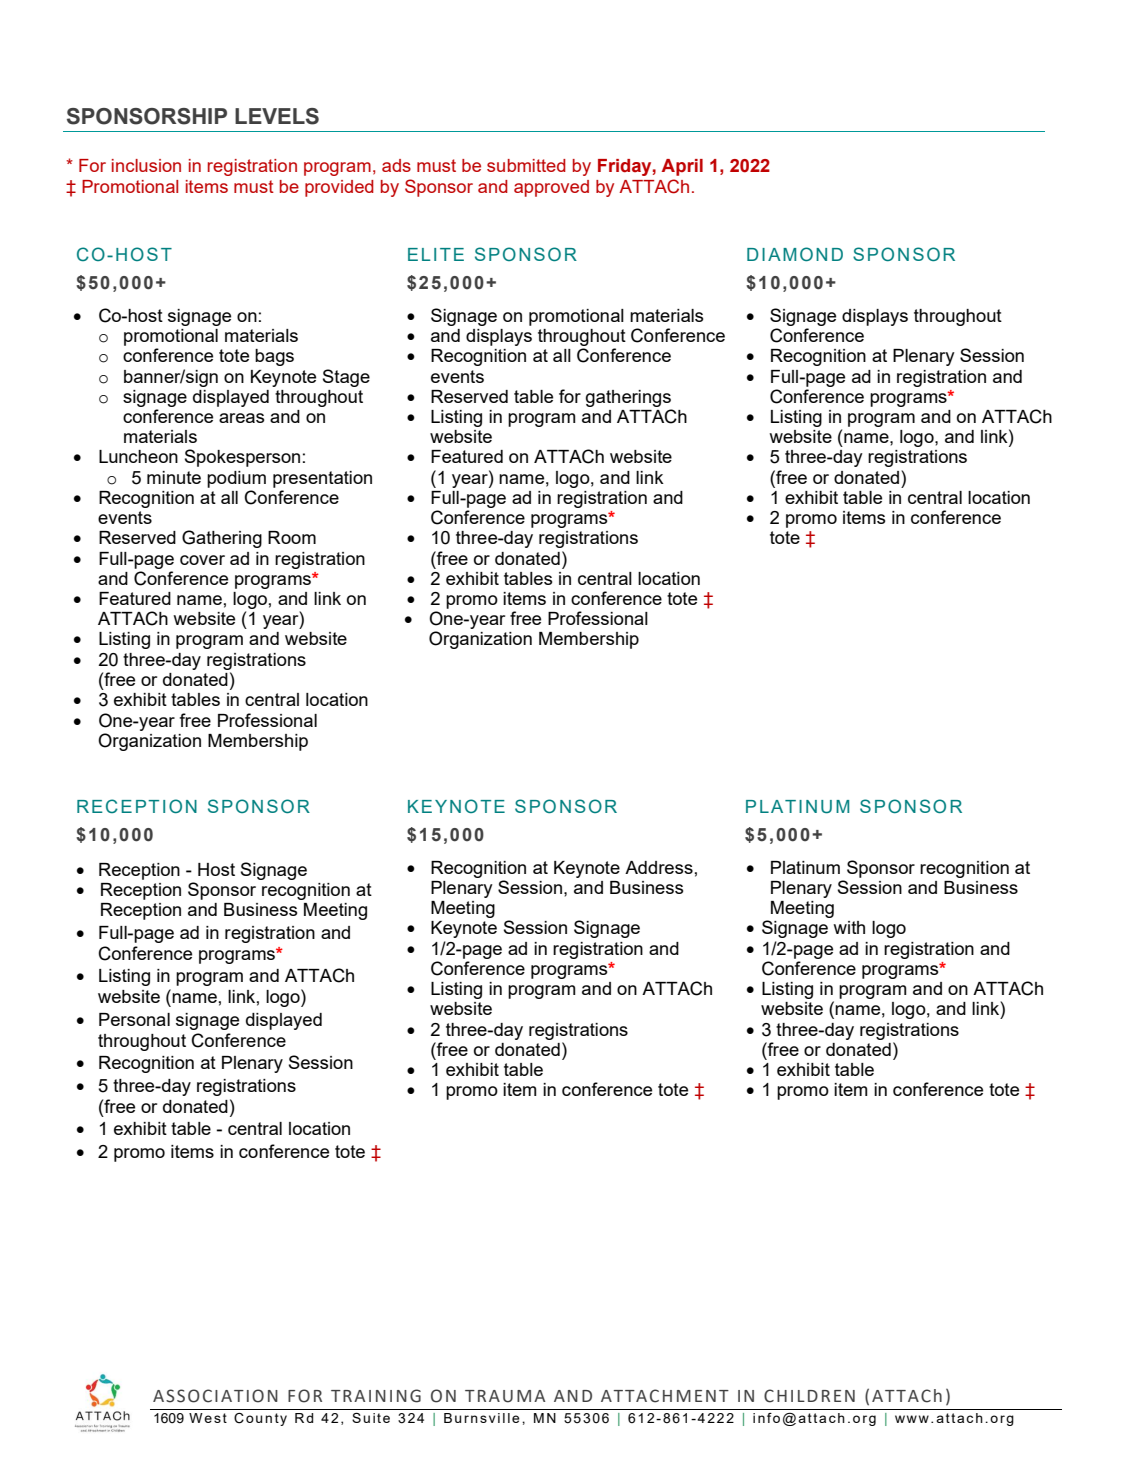 Image resolution: width=1126 pixels, height=1457 pixels. What do you see at coordinates (682, 167) in the screenshot?
I see `April` at bounding box center [682, 167].
